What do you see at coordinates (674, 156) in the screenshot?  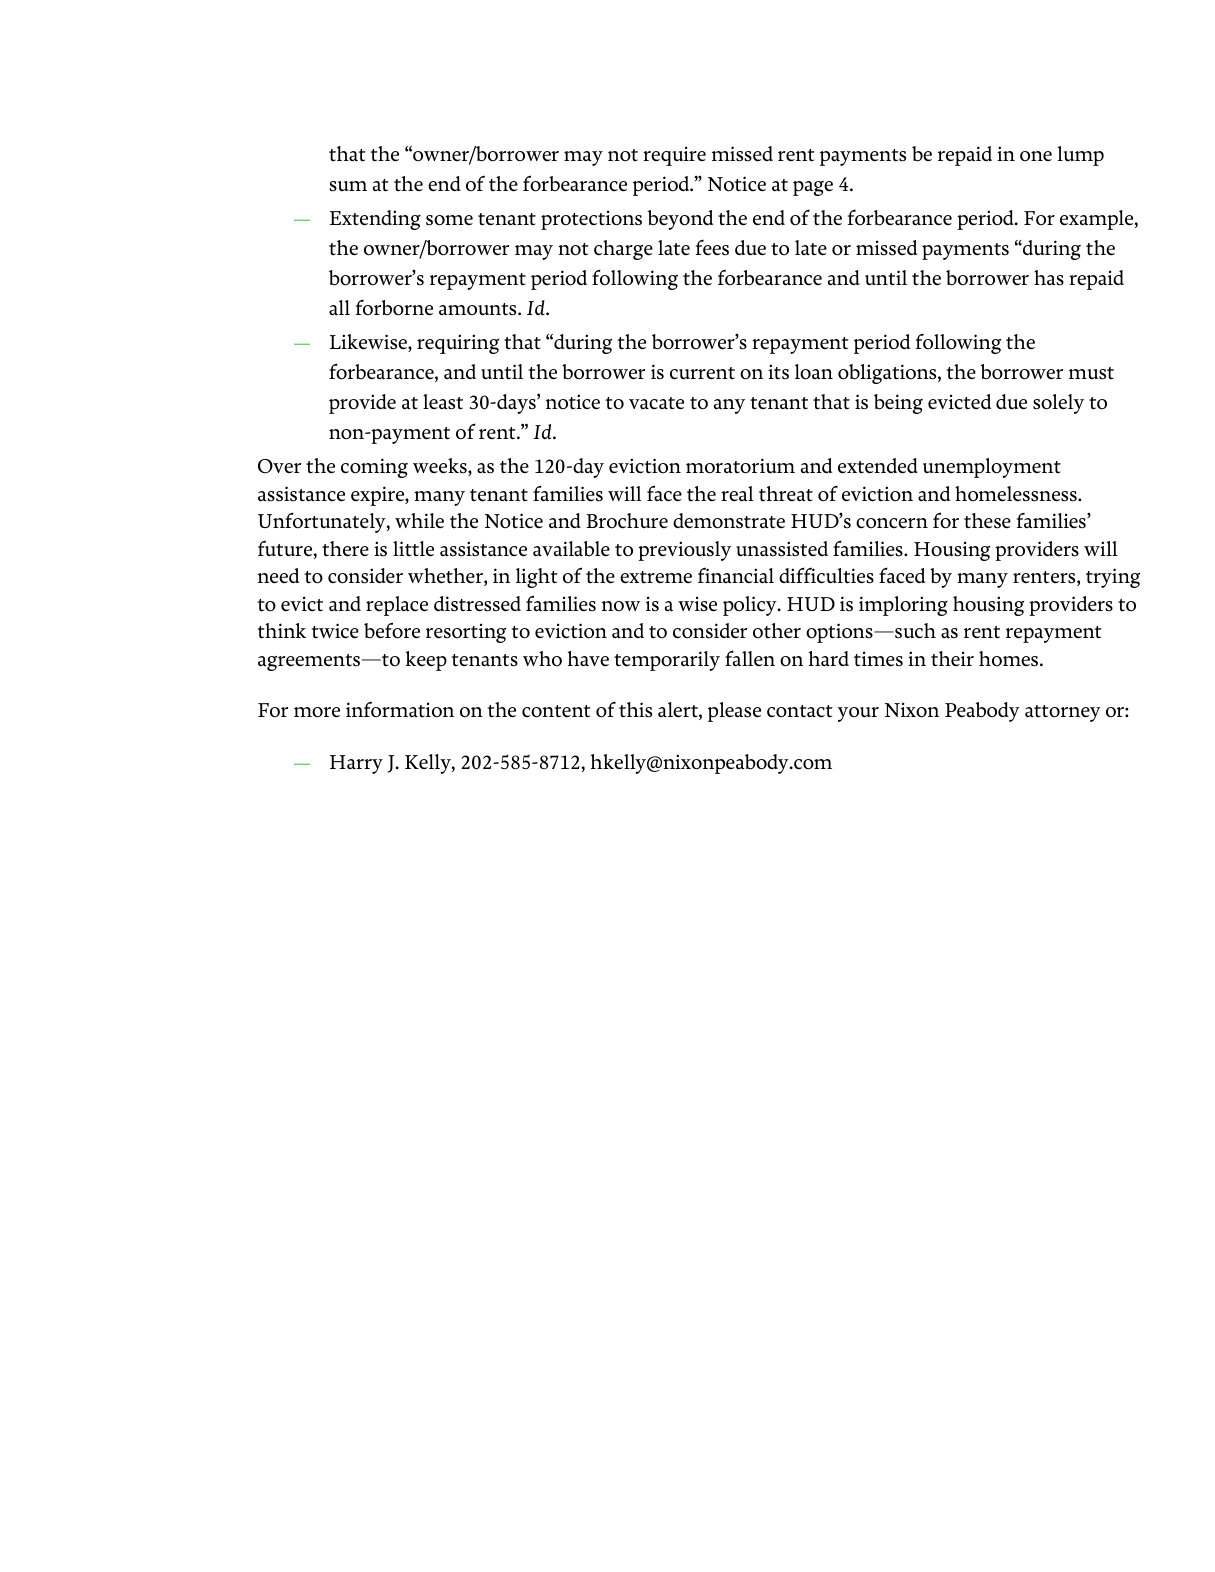 I see `require` at bounding box center [674, 156].
